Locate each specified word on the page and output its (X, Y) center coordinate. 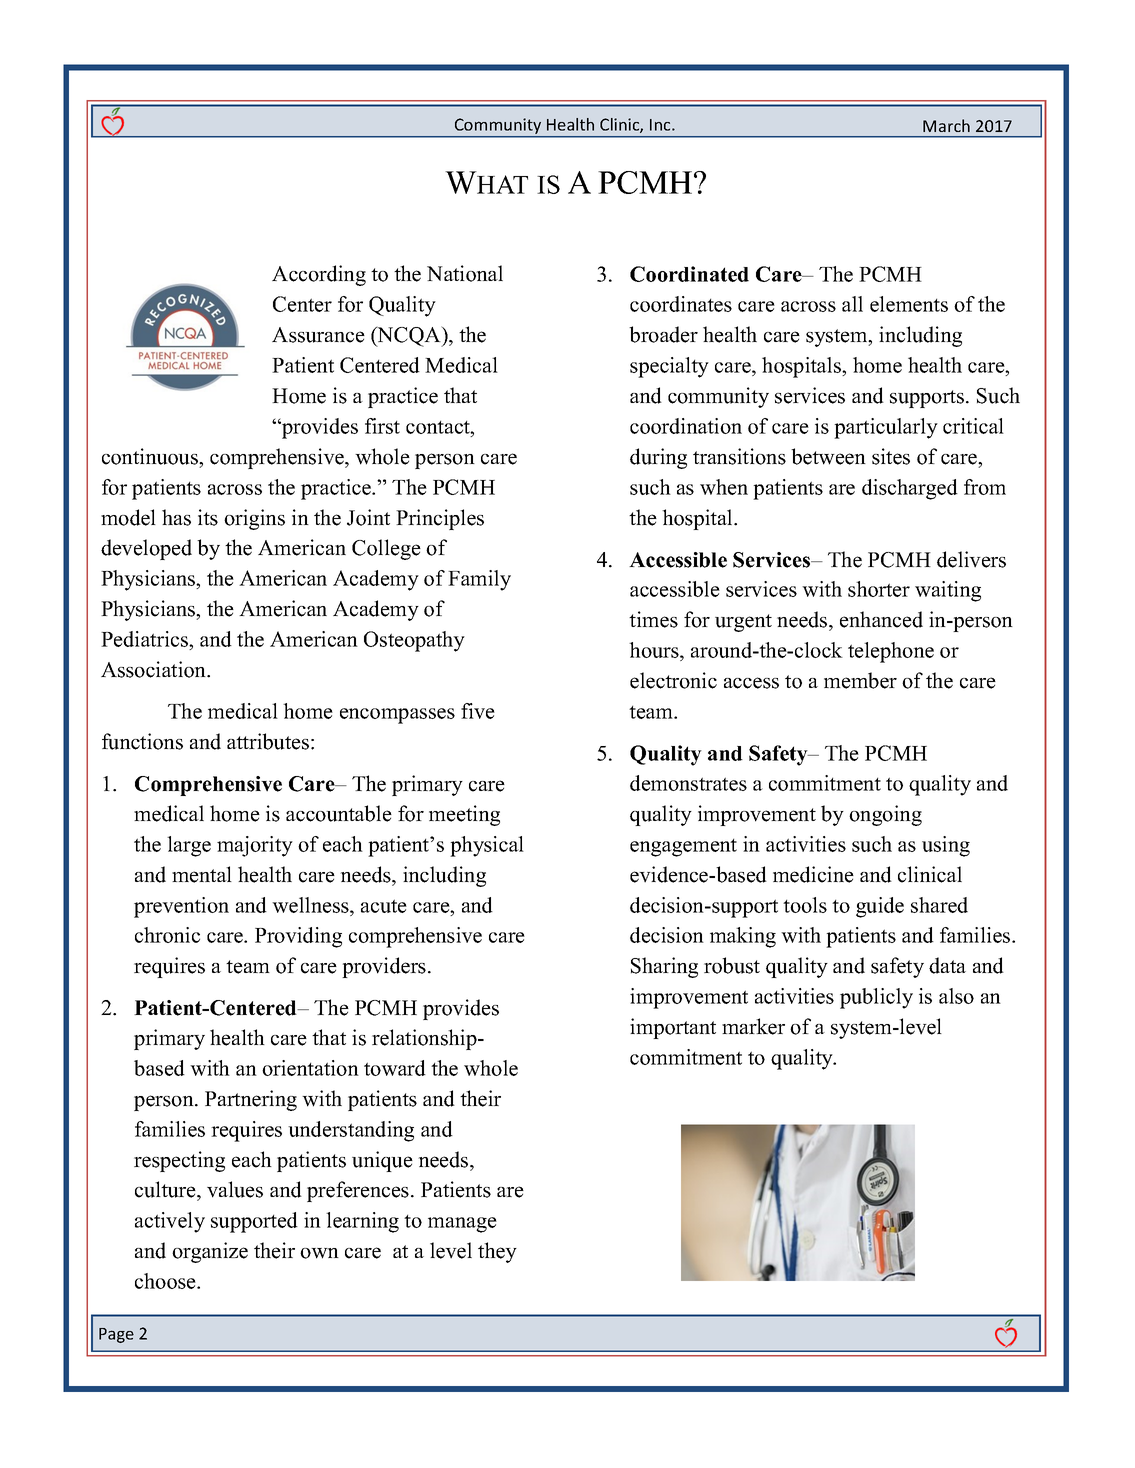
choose (166, 1281)
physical (487, 846)
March (946, 125)
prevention (181, 907)
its (208, 517)
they (497, 1252)
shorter (879, 589)
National (465, 273)
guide (880, 907)
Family (479, 580)
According (319, 275)
